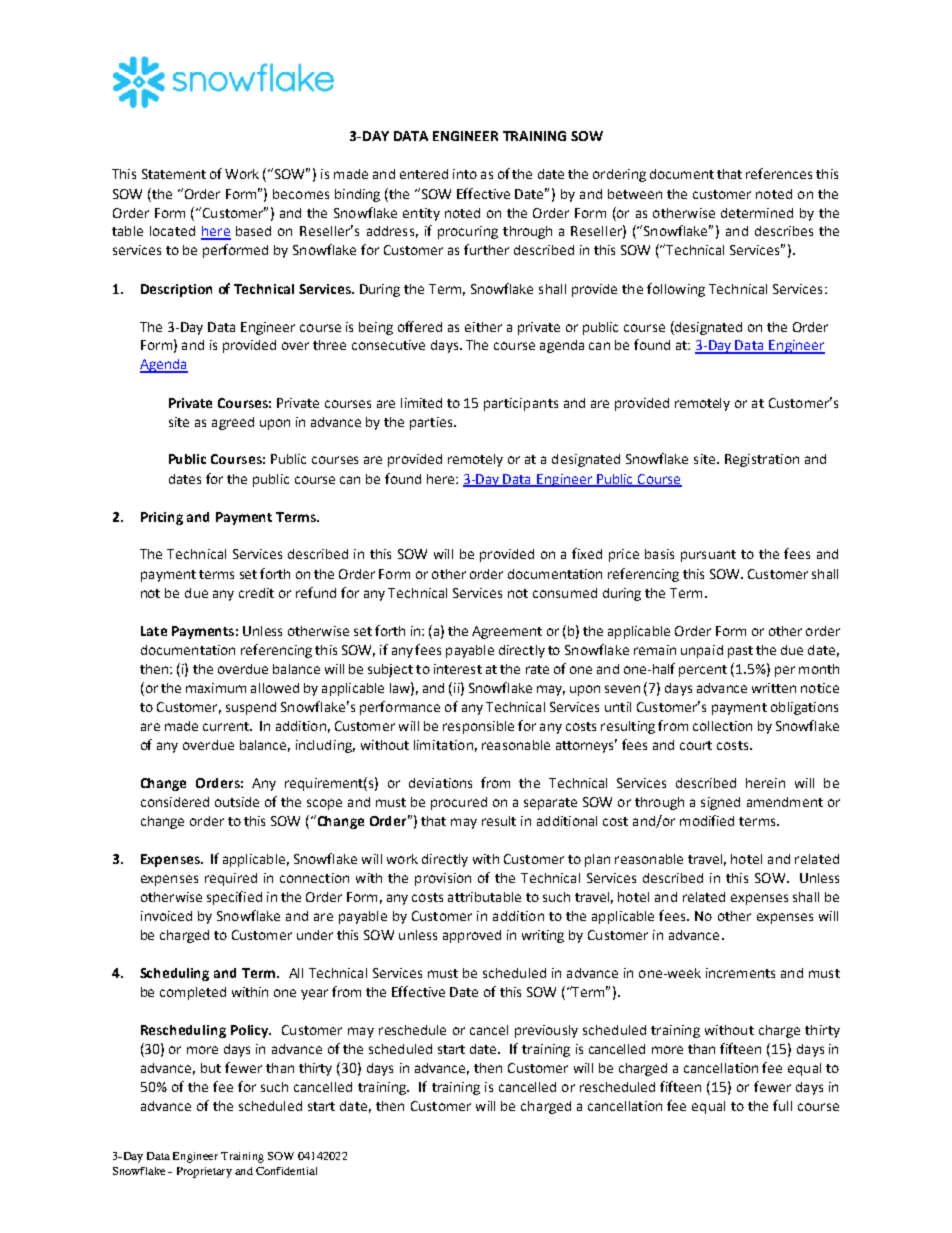  Describe the element at coordinates (546, 1031) in the image. I see `previously` at that location.
